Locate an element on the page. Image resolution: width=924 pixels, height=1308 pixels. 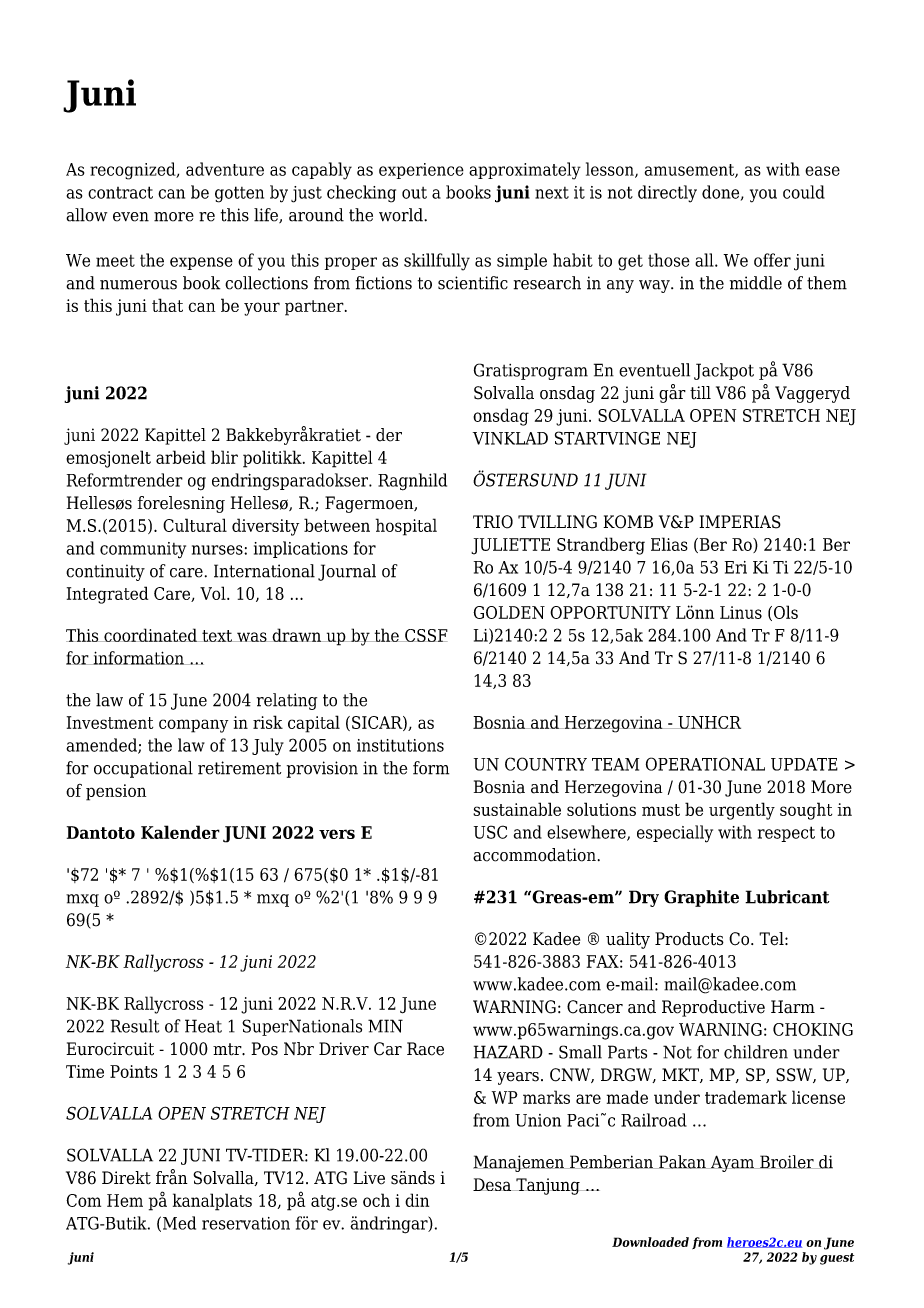
company is located at coordinates (193, 726).
